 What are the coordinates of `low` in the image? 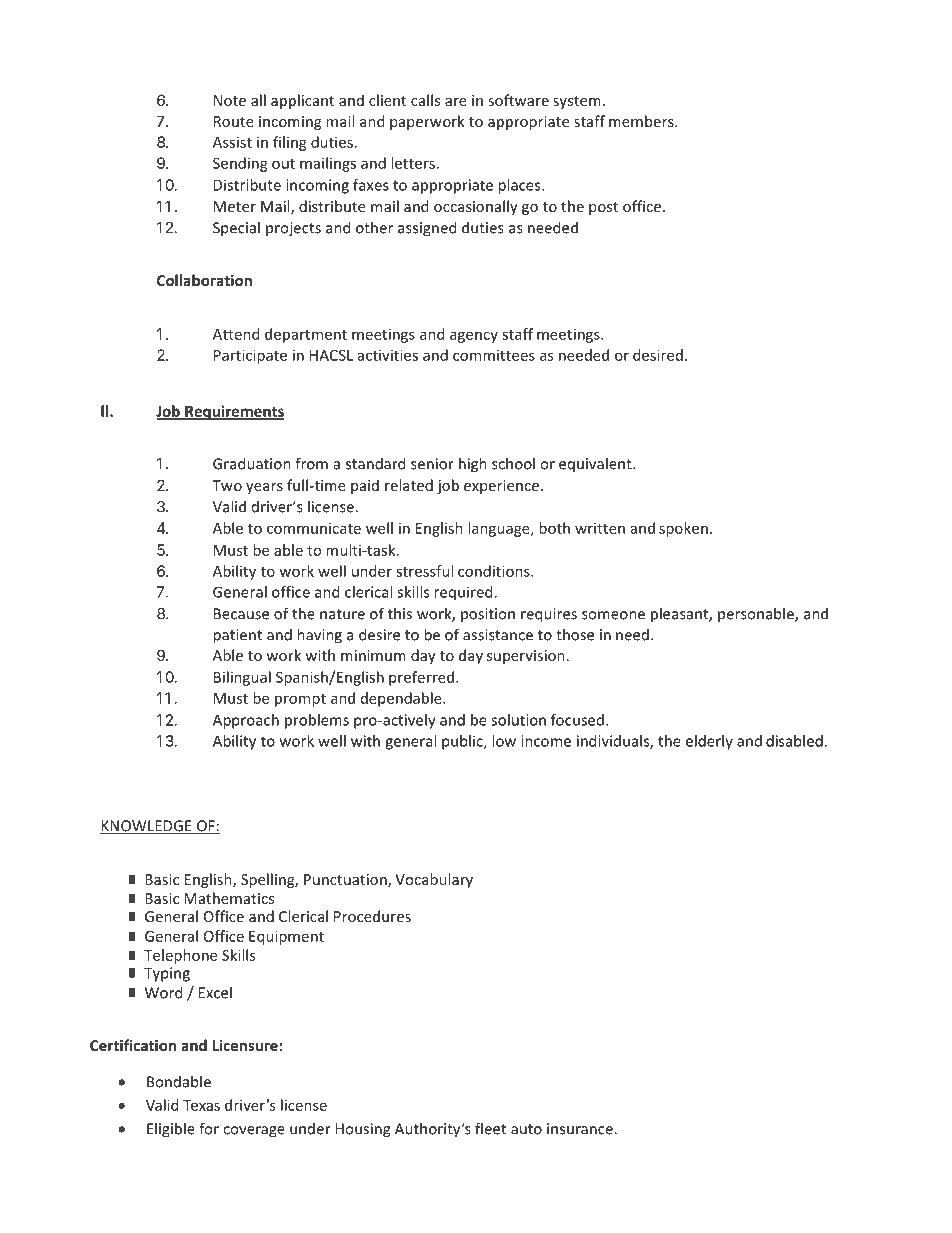 It's located at (504, 741).
